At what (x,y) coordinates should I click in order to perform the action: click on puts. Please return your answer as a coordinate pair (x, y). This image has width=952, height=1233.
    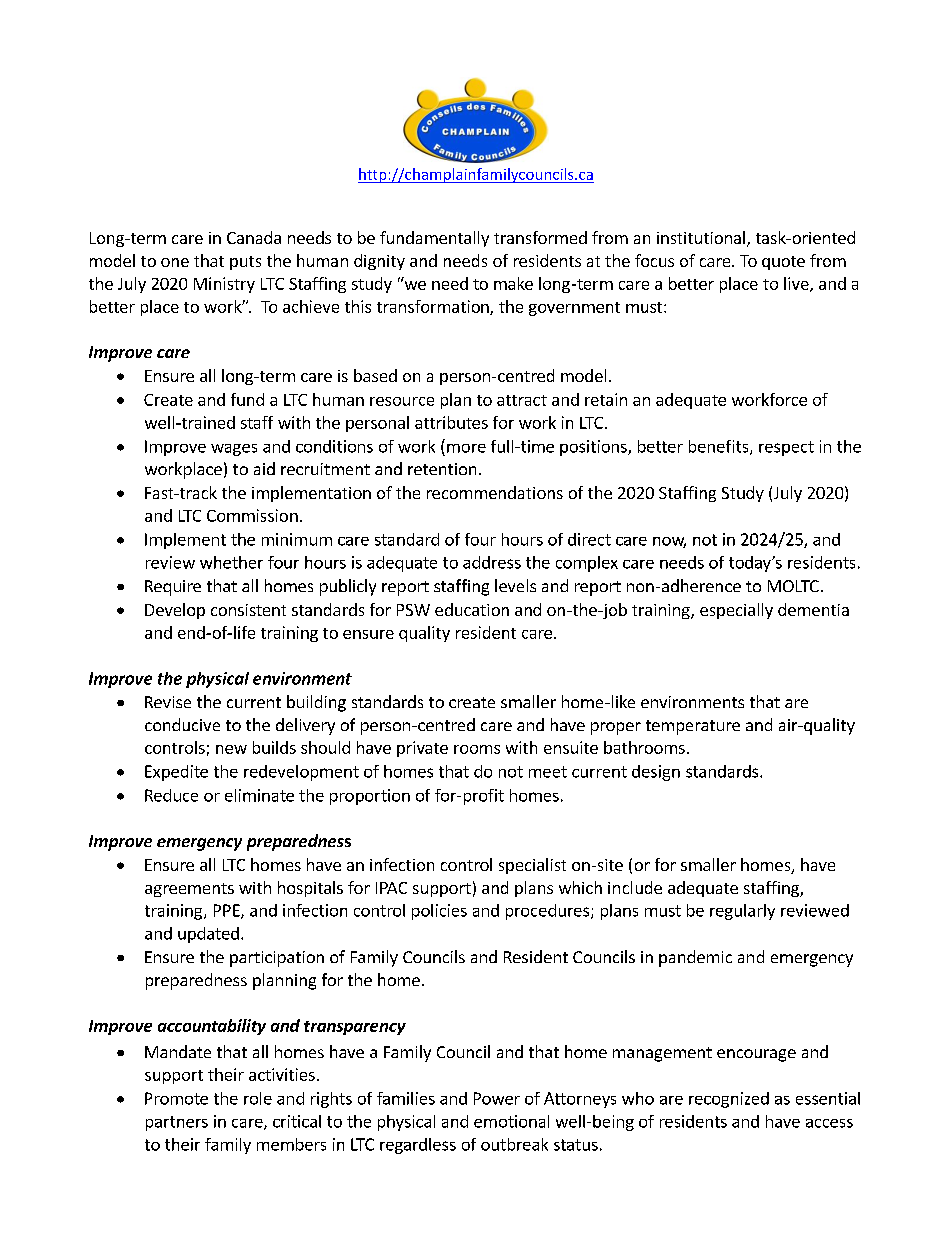
    Looking at the image, I should click on (245, 263).
